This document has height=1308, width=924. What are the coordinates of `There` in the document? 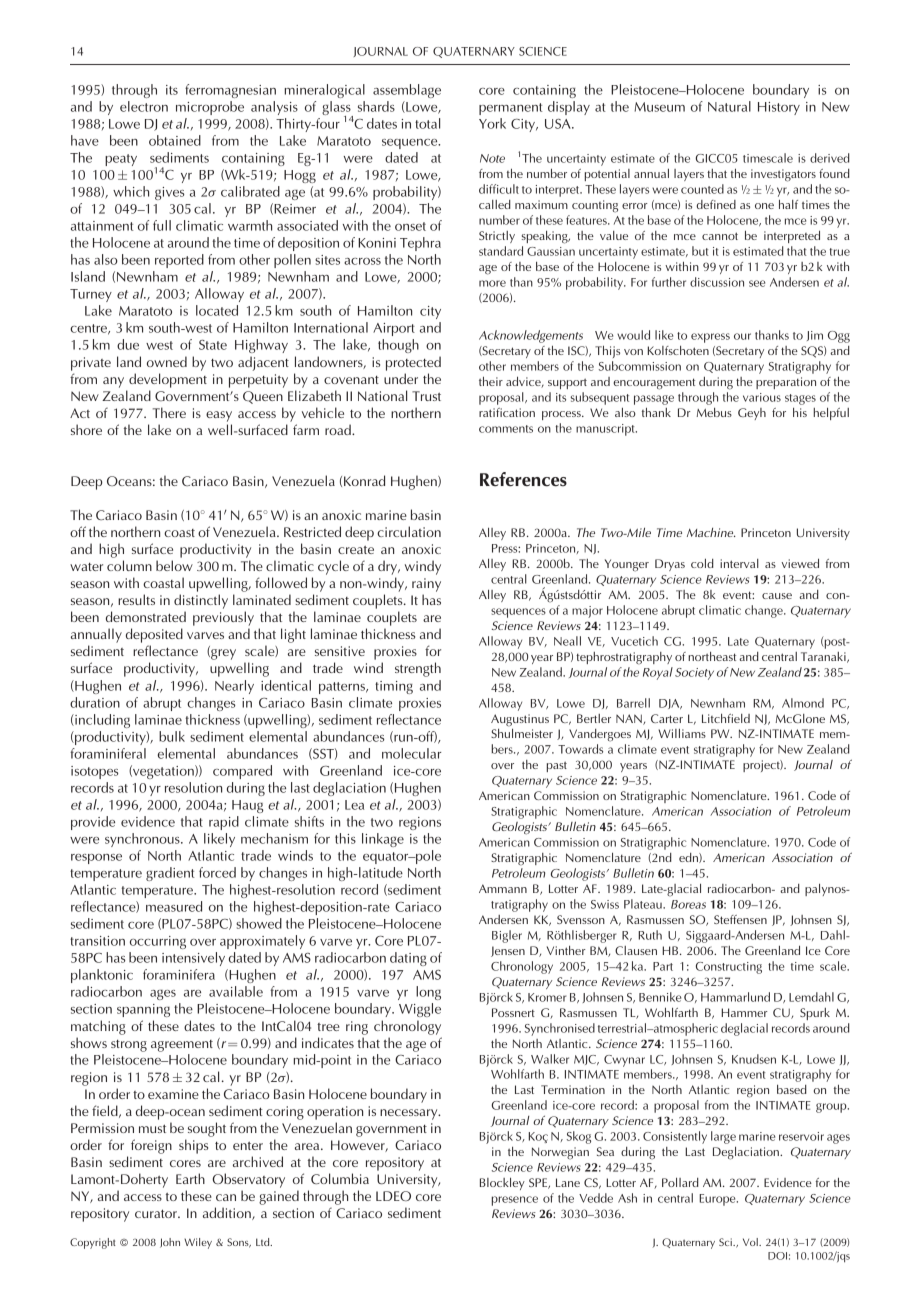 It's located at (169, 412).
